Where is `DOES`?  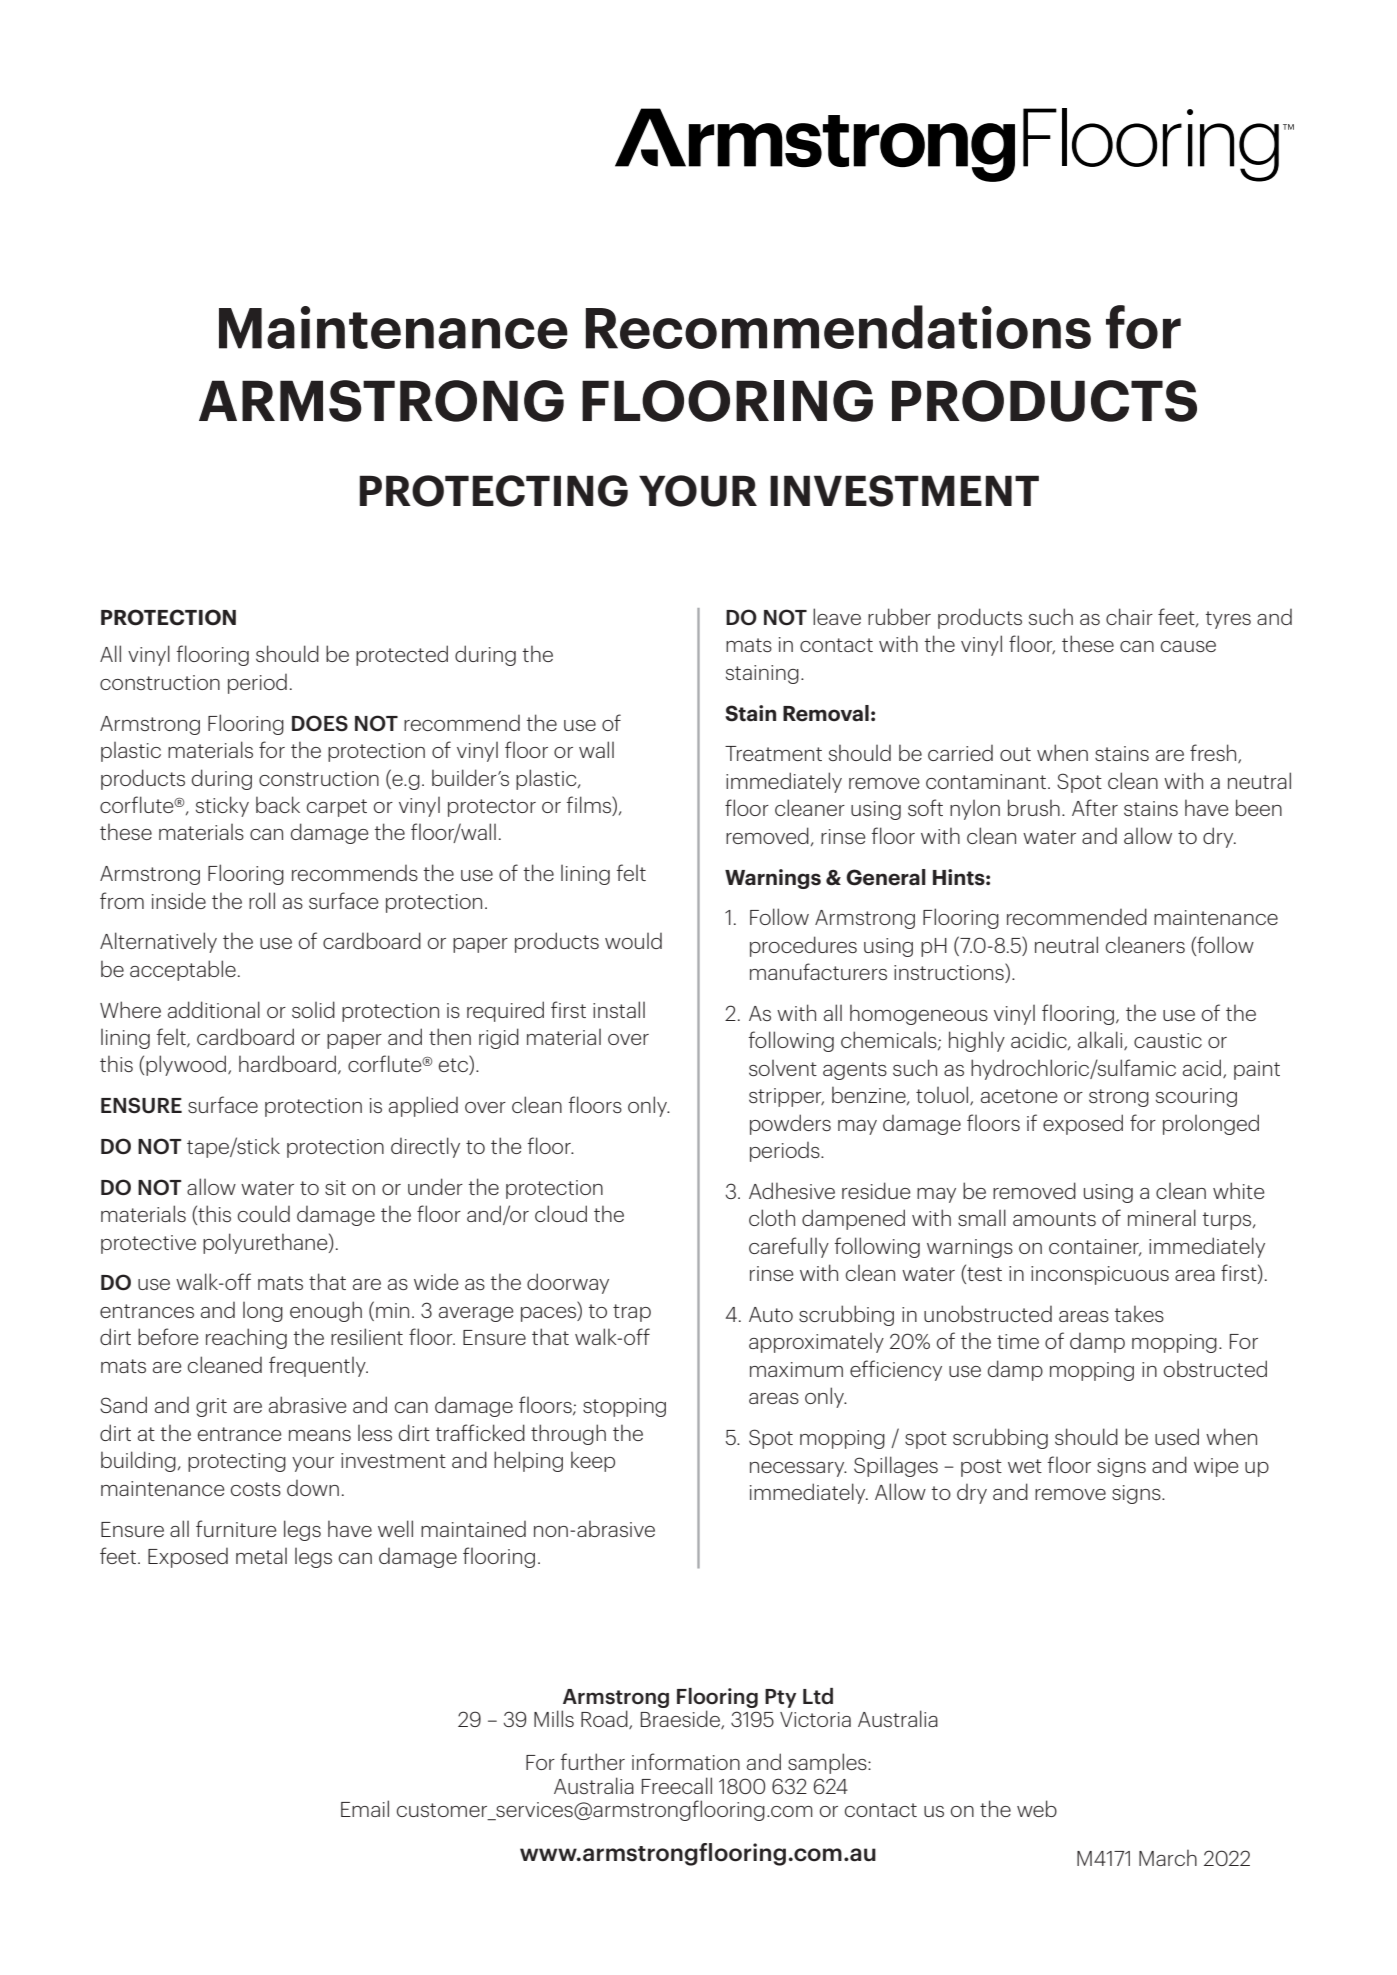 DOES is located at coordinates (320, 723).
